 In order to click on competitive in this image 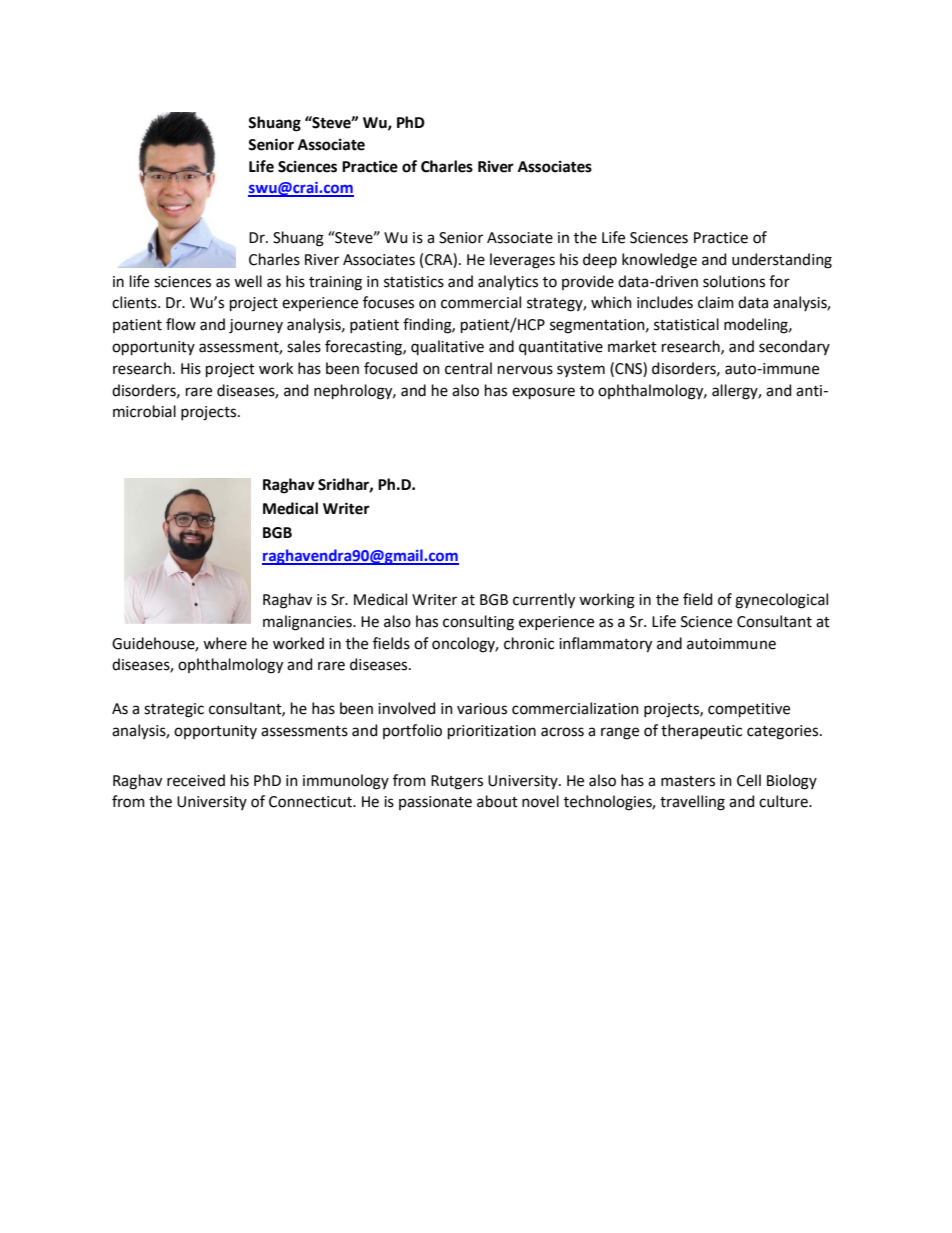, I will do `click(749, 710)`.
